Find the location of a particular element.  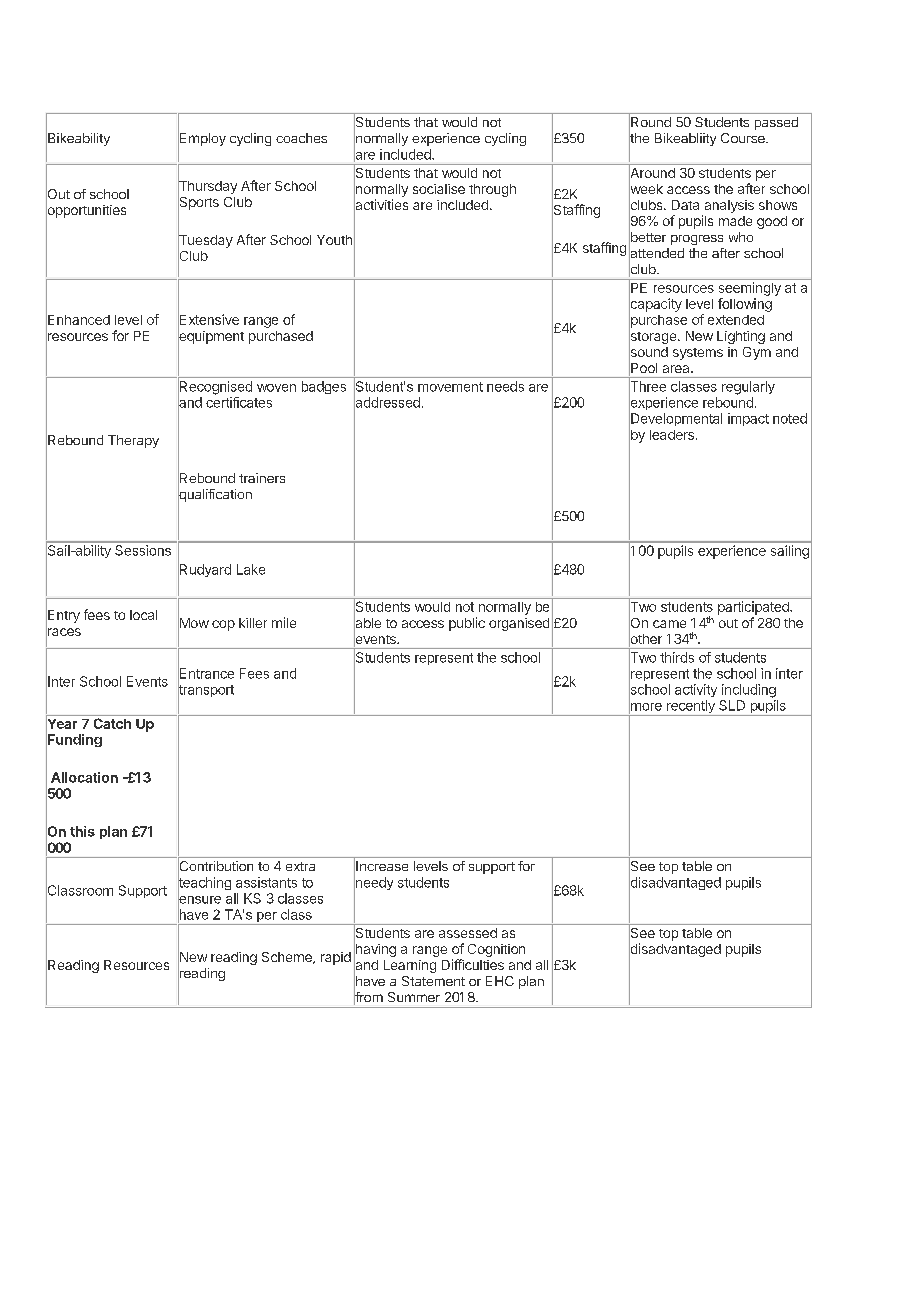

ensure is located at coordinates (199, 900).
